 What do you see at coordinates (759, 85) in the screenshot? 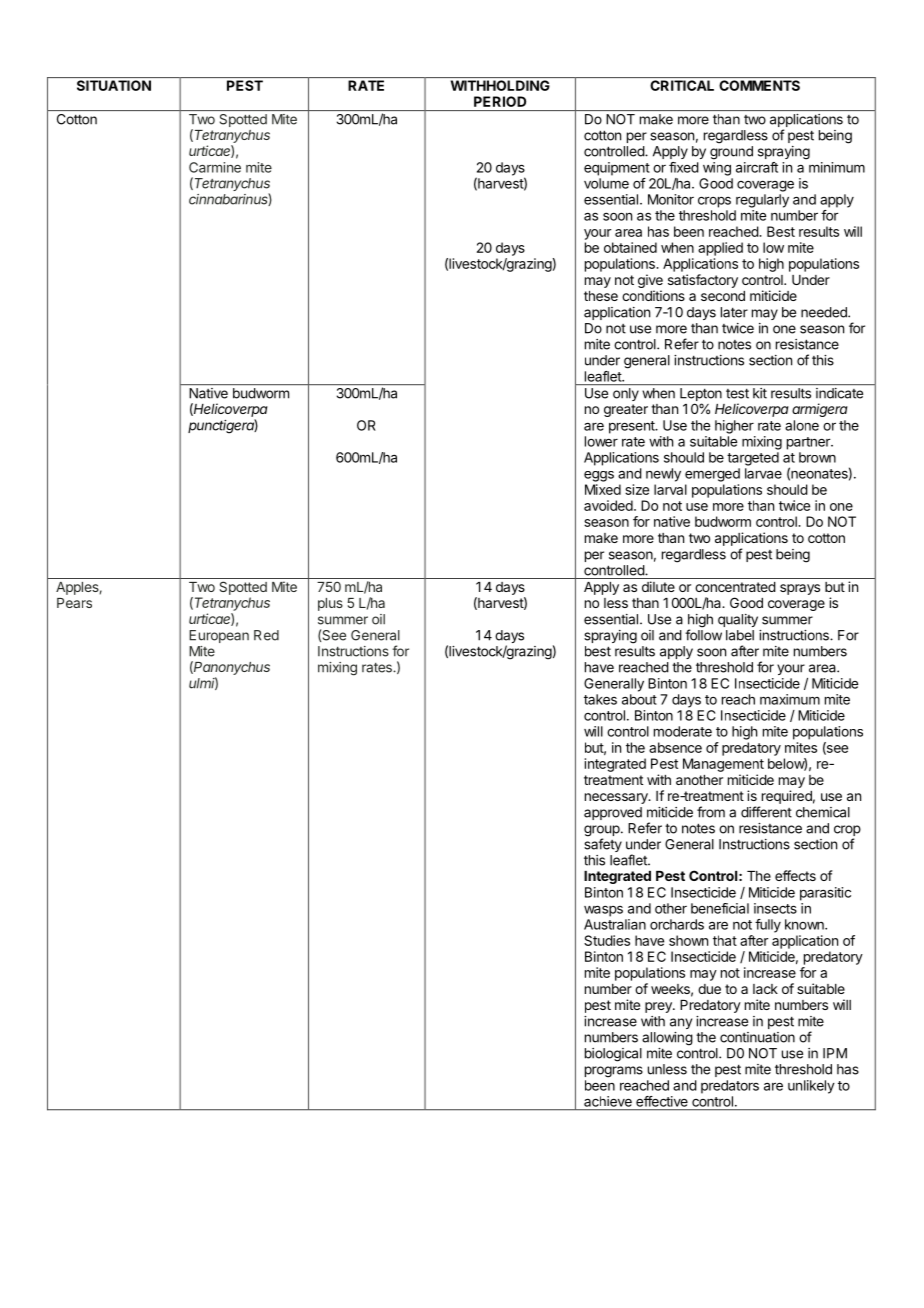
I see `COMMENTS` at bounding box center [759, 85].
